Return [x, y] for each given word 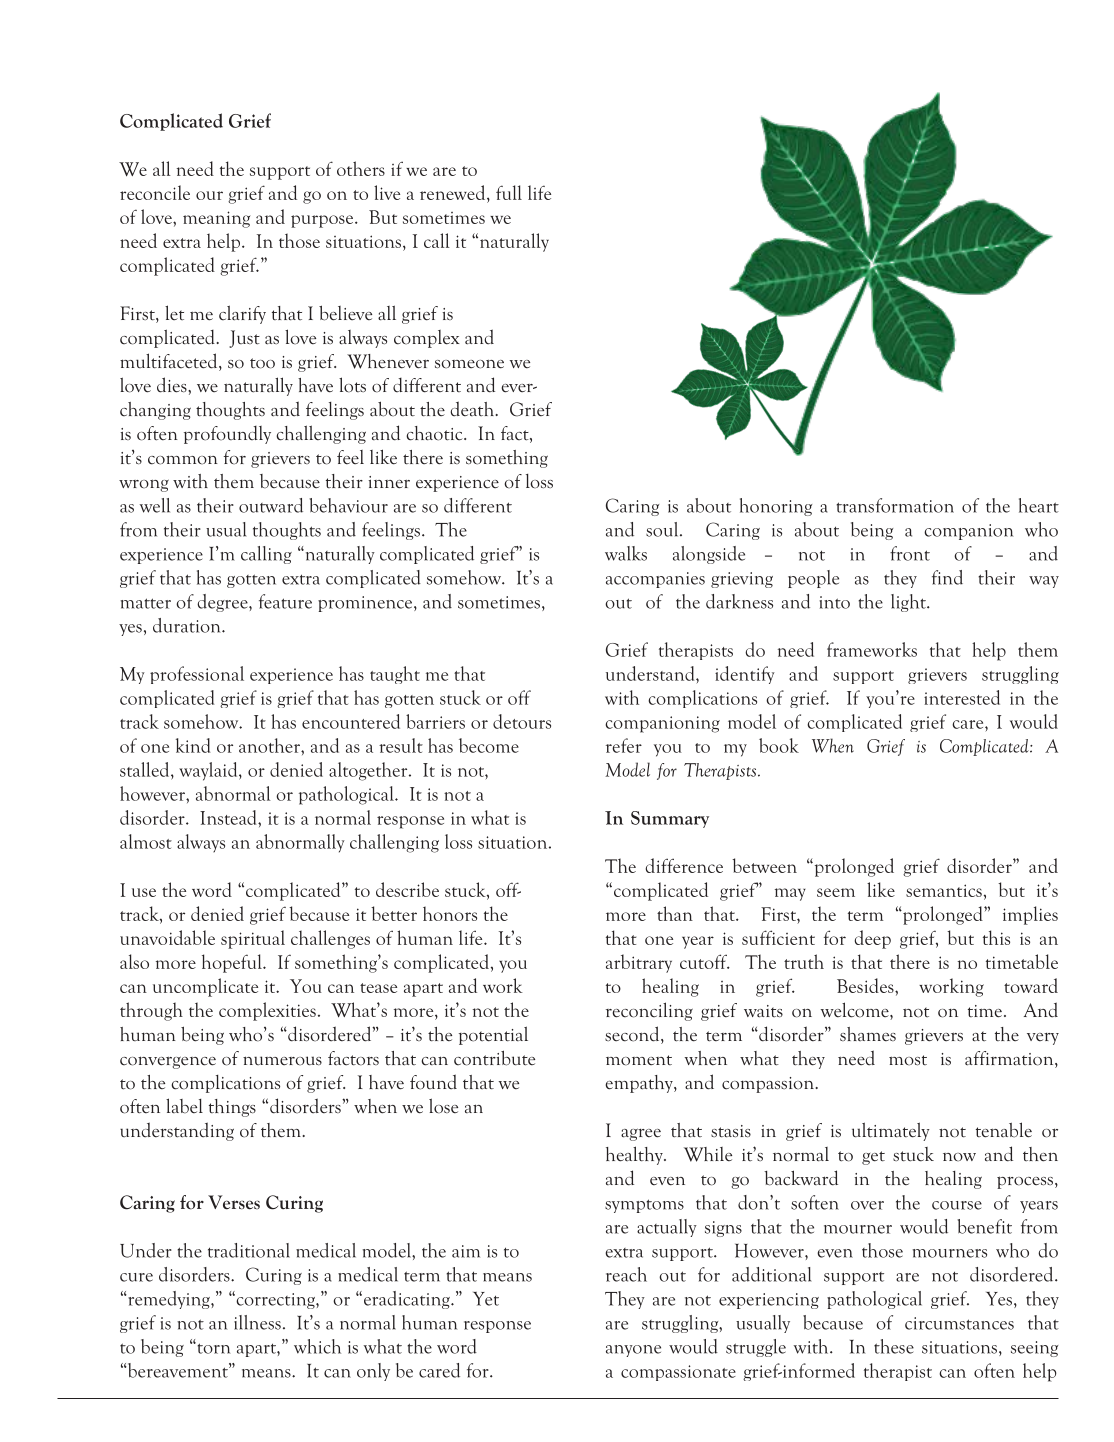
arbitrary [639, 963]
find [947, 577]
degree [223, 603]
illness [257, 1322]
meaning [217, 219]
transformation [895, 505]
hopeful [233, 963]
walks [626, 553]
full [509, 192]
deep [872, 939]
